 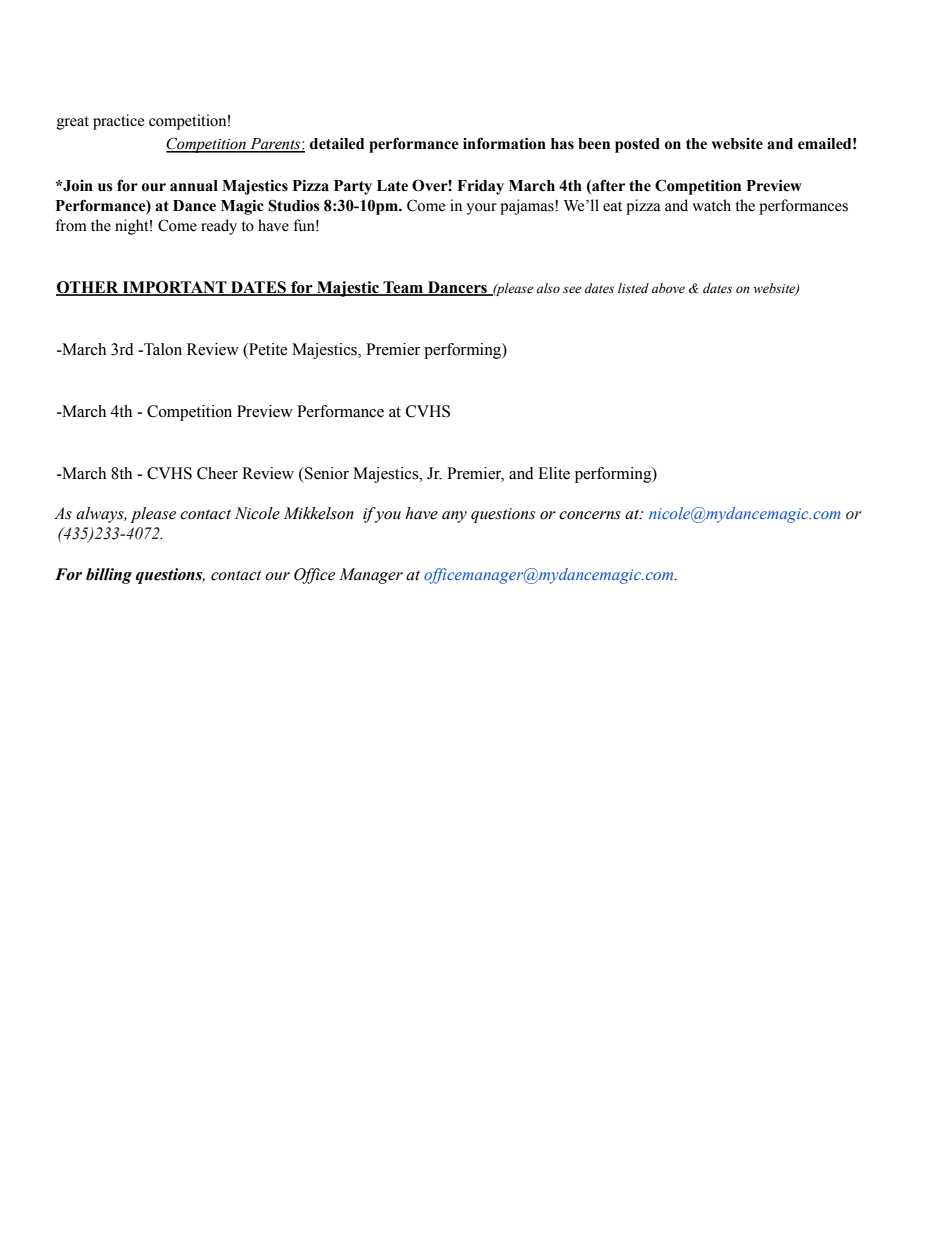 I want to click on Talon, so click(x=162, y=349).
